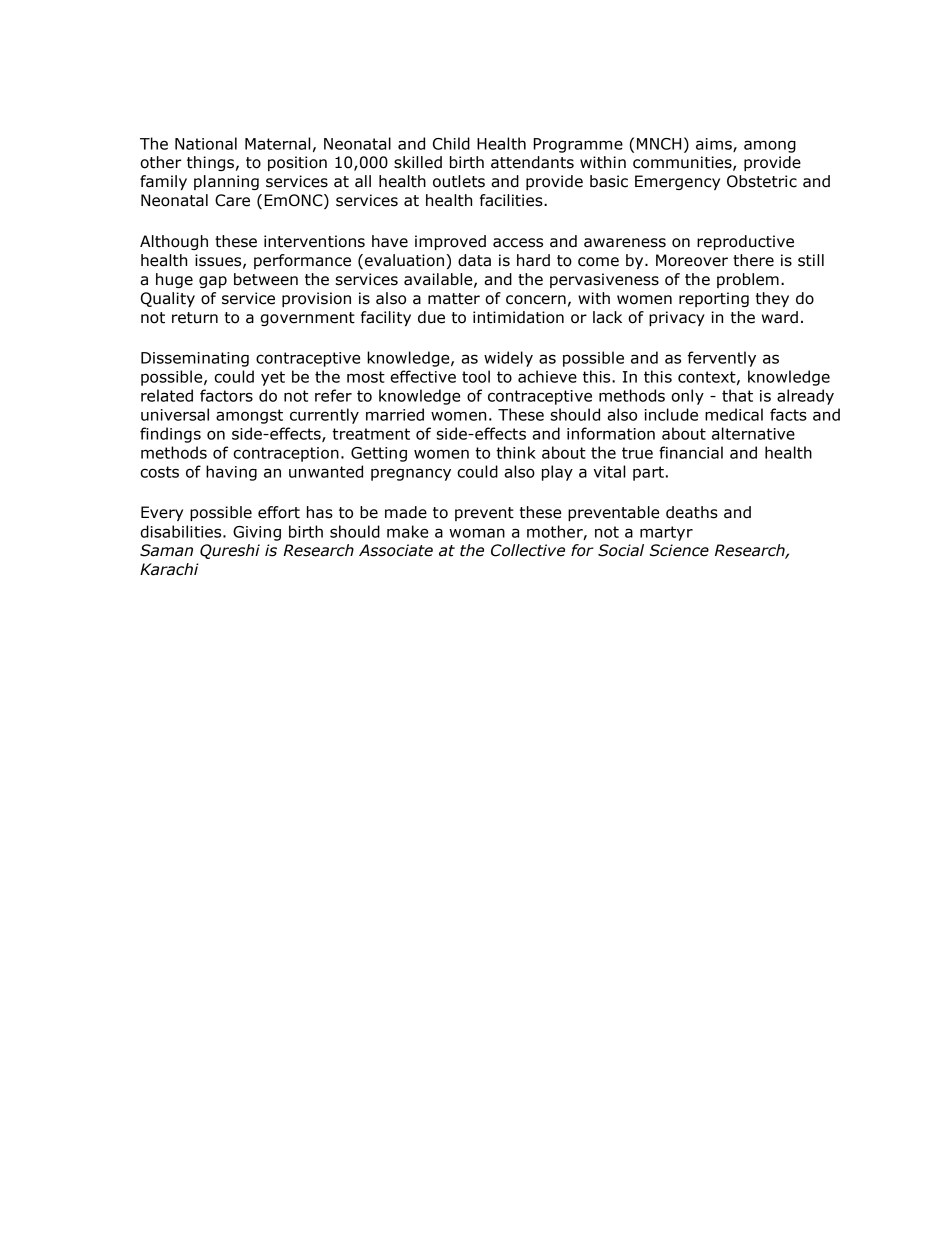  I want to click on fervently, so click(722, 359).
